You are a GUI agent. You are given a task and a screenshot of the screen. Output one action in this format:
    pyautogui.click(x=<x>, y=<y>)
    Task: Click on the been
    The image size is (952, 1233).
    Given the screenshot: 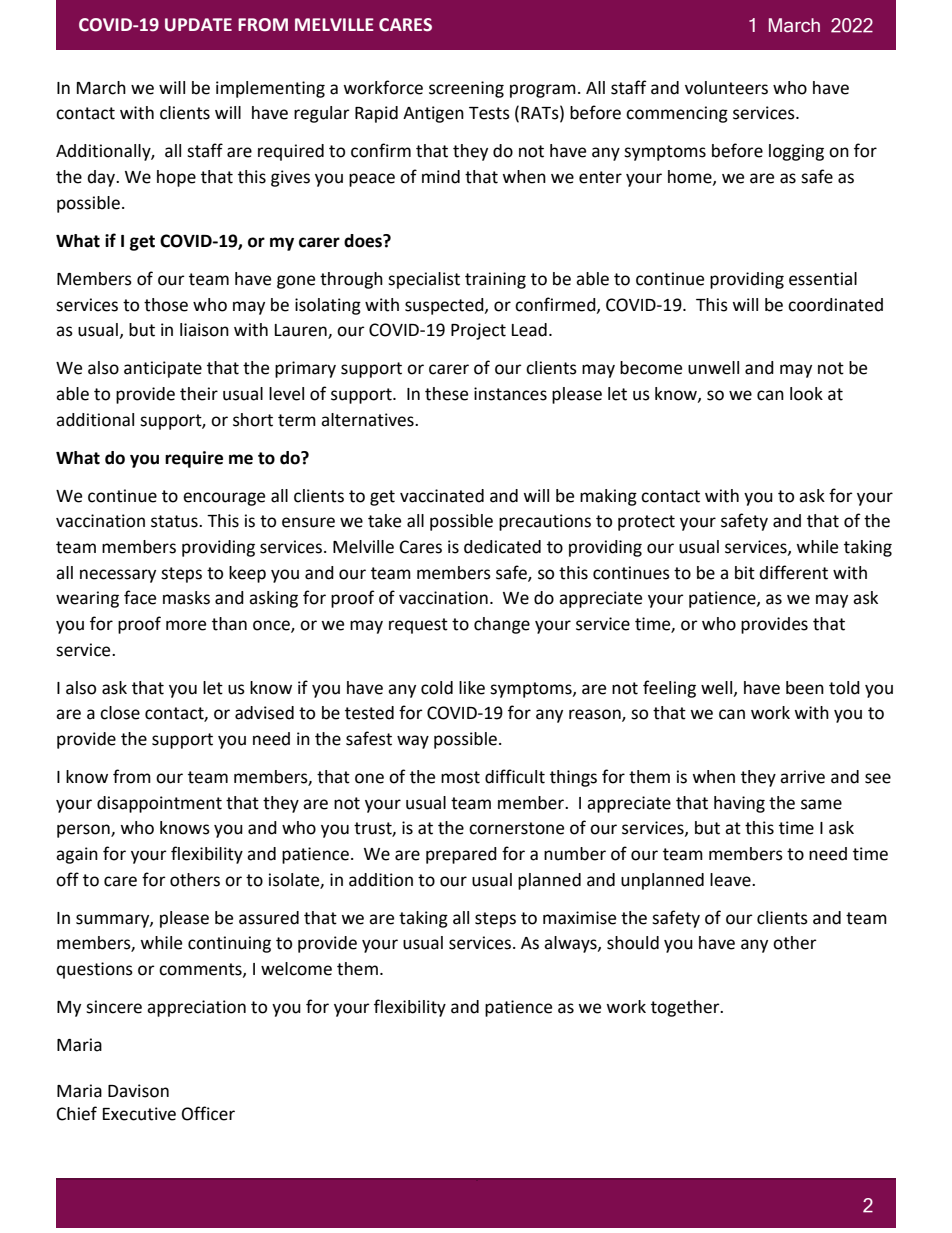 What is the action you would take?
    pyautogui.click(x=805, y=688)
